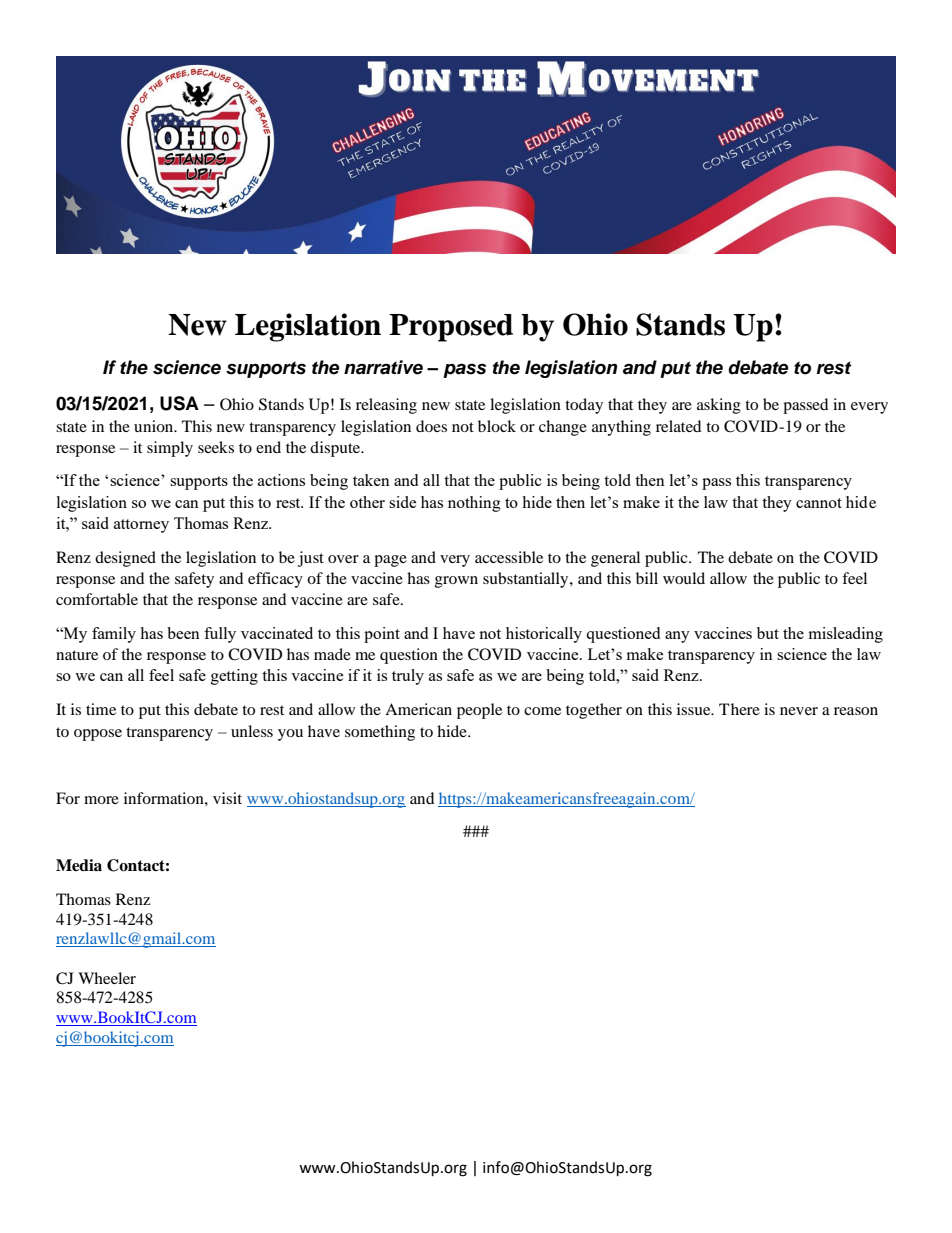 This image has width=952, height=1233. What do you see at coordinates (179, 403) in the image?
I see `USA` at bounding box center [179, 403].
